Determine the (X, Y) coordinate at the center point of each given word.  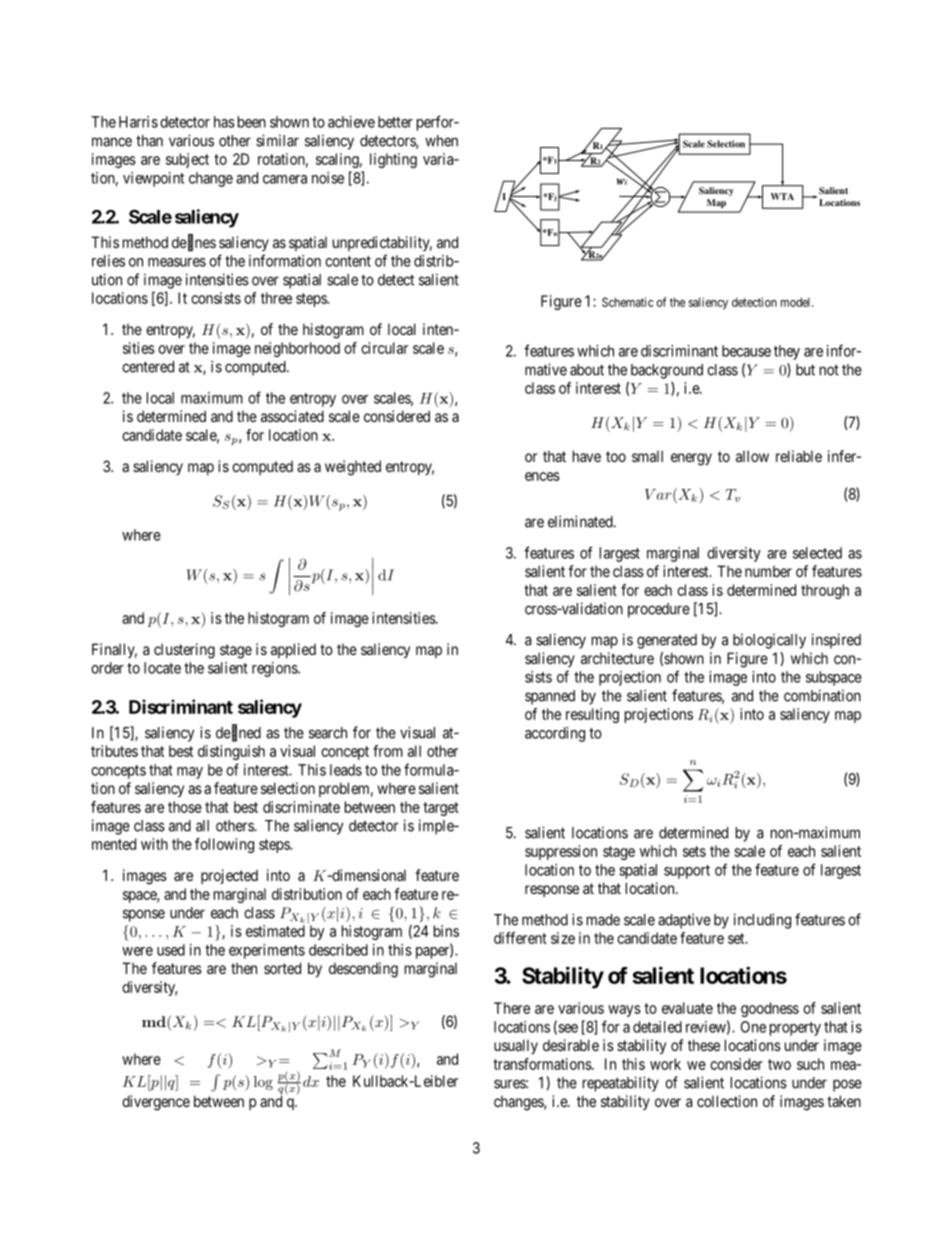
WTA (782, 196)
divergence (156, 1103)
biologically (769, 641)
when (441, 141)
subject (187, 160)
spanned (550, 697)
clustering (184, 651)
